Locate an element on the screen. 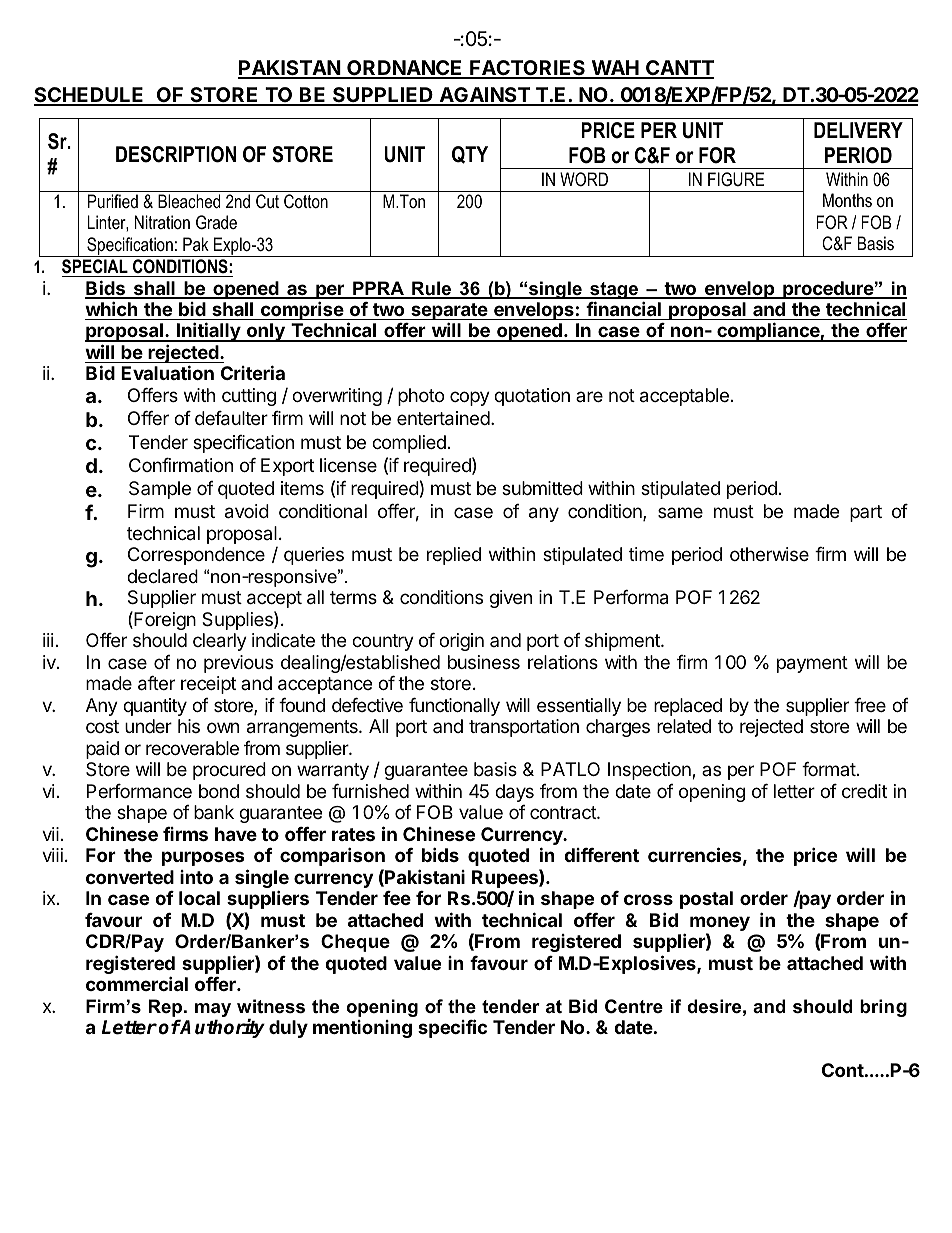 Image resolution: width=952 pixels, height=1233 pixels. Evaluation is located at coordinates (167, 372).
